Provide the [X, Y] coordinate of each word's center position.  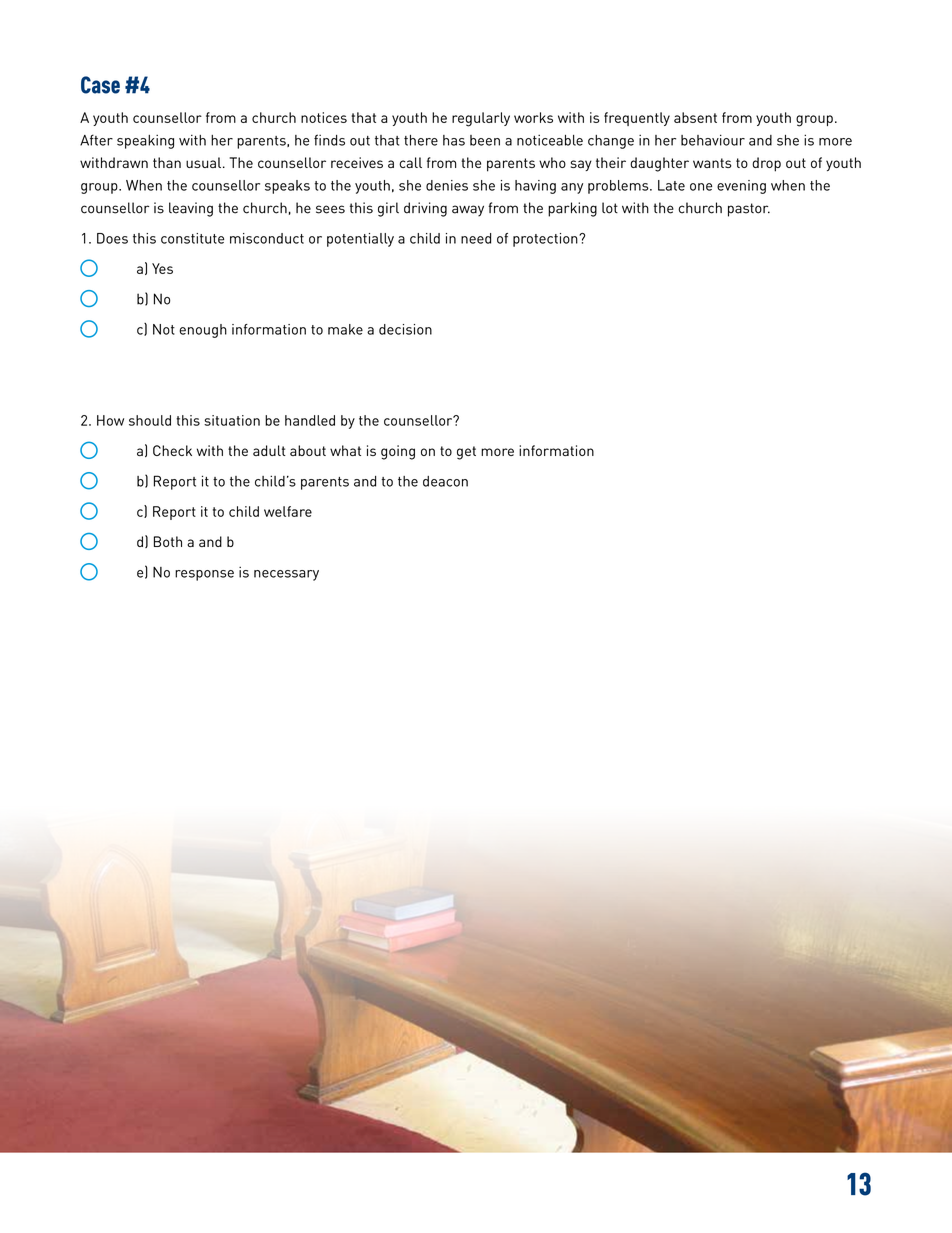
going [398, 452]
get [466, 453]
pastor [749, 210]
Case [100, 85]
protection [546, 240]
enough [203, 331]
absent [695, 117]
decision [405, 329]
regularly [481, 119]
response [204, 575]
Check [172, 450]
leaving [191, 209]
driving [425, 209]
